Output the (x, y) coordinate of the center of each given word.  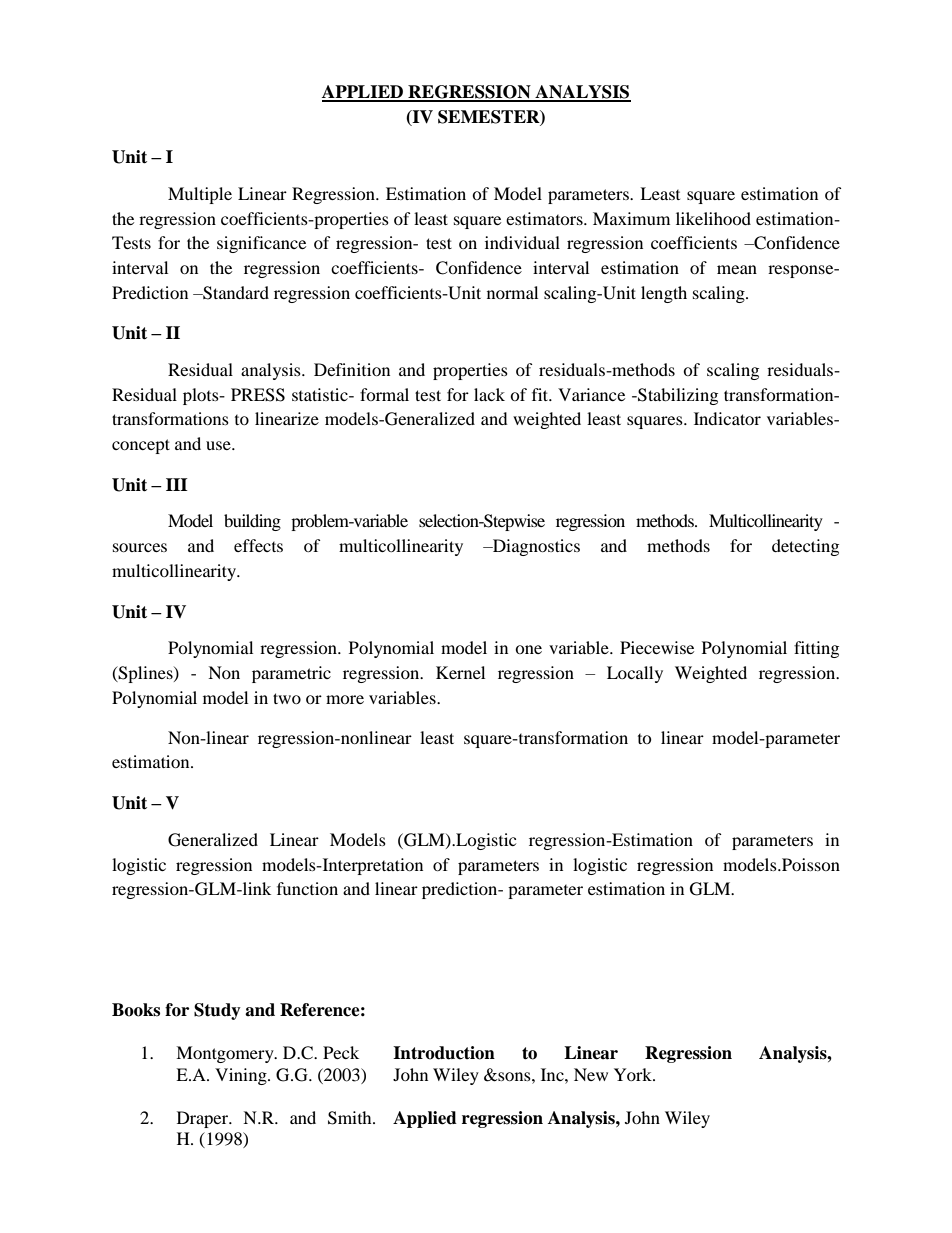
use (219, 445)
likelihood (713, 218)
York (634, 1074)
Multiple (200, 195)
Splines (146, 674)
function (307, 888)
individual (522, 242)
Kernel (460, 672)
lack (489, 394)
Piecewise (657, 647)
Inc (553, 1074)
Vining (242, 1076)
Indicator (727, 418)
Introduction (444, 1053)
